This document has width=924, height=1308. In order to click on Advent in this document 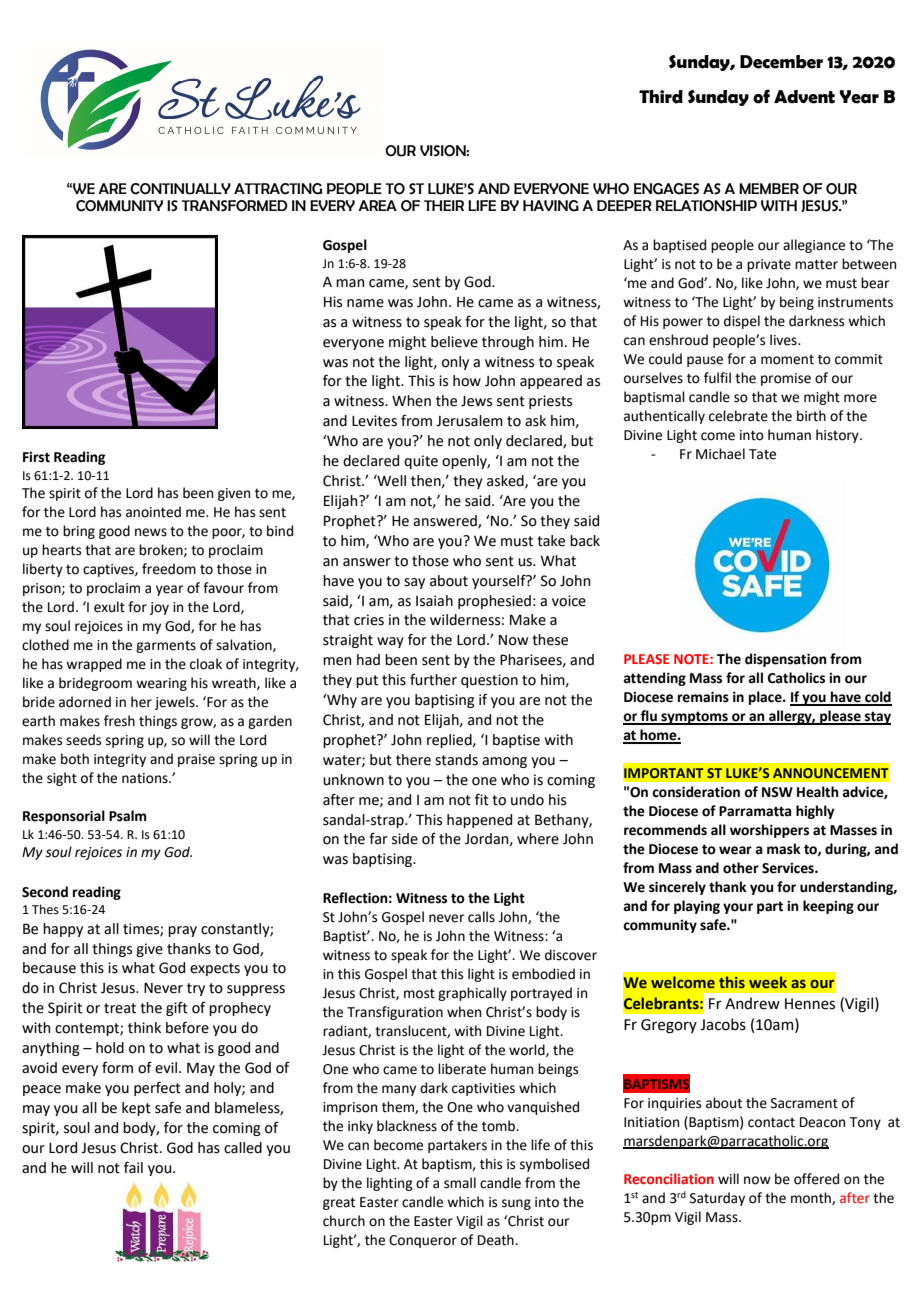, I will do `click(804, 97)`.
